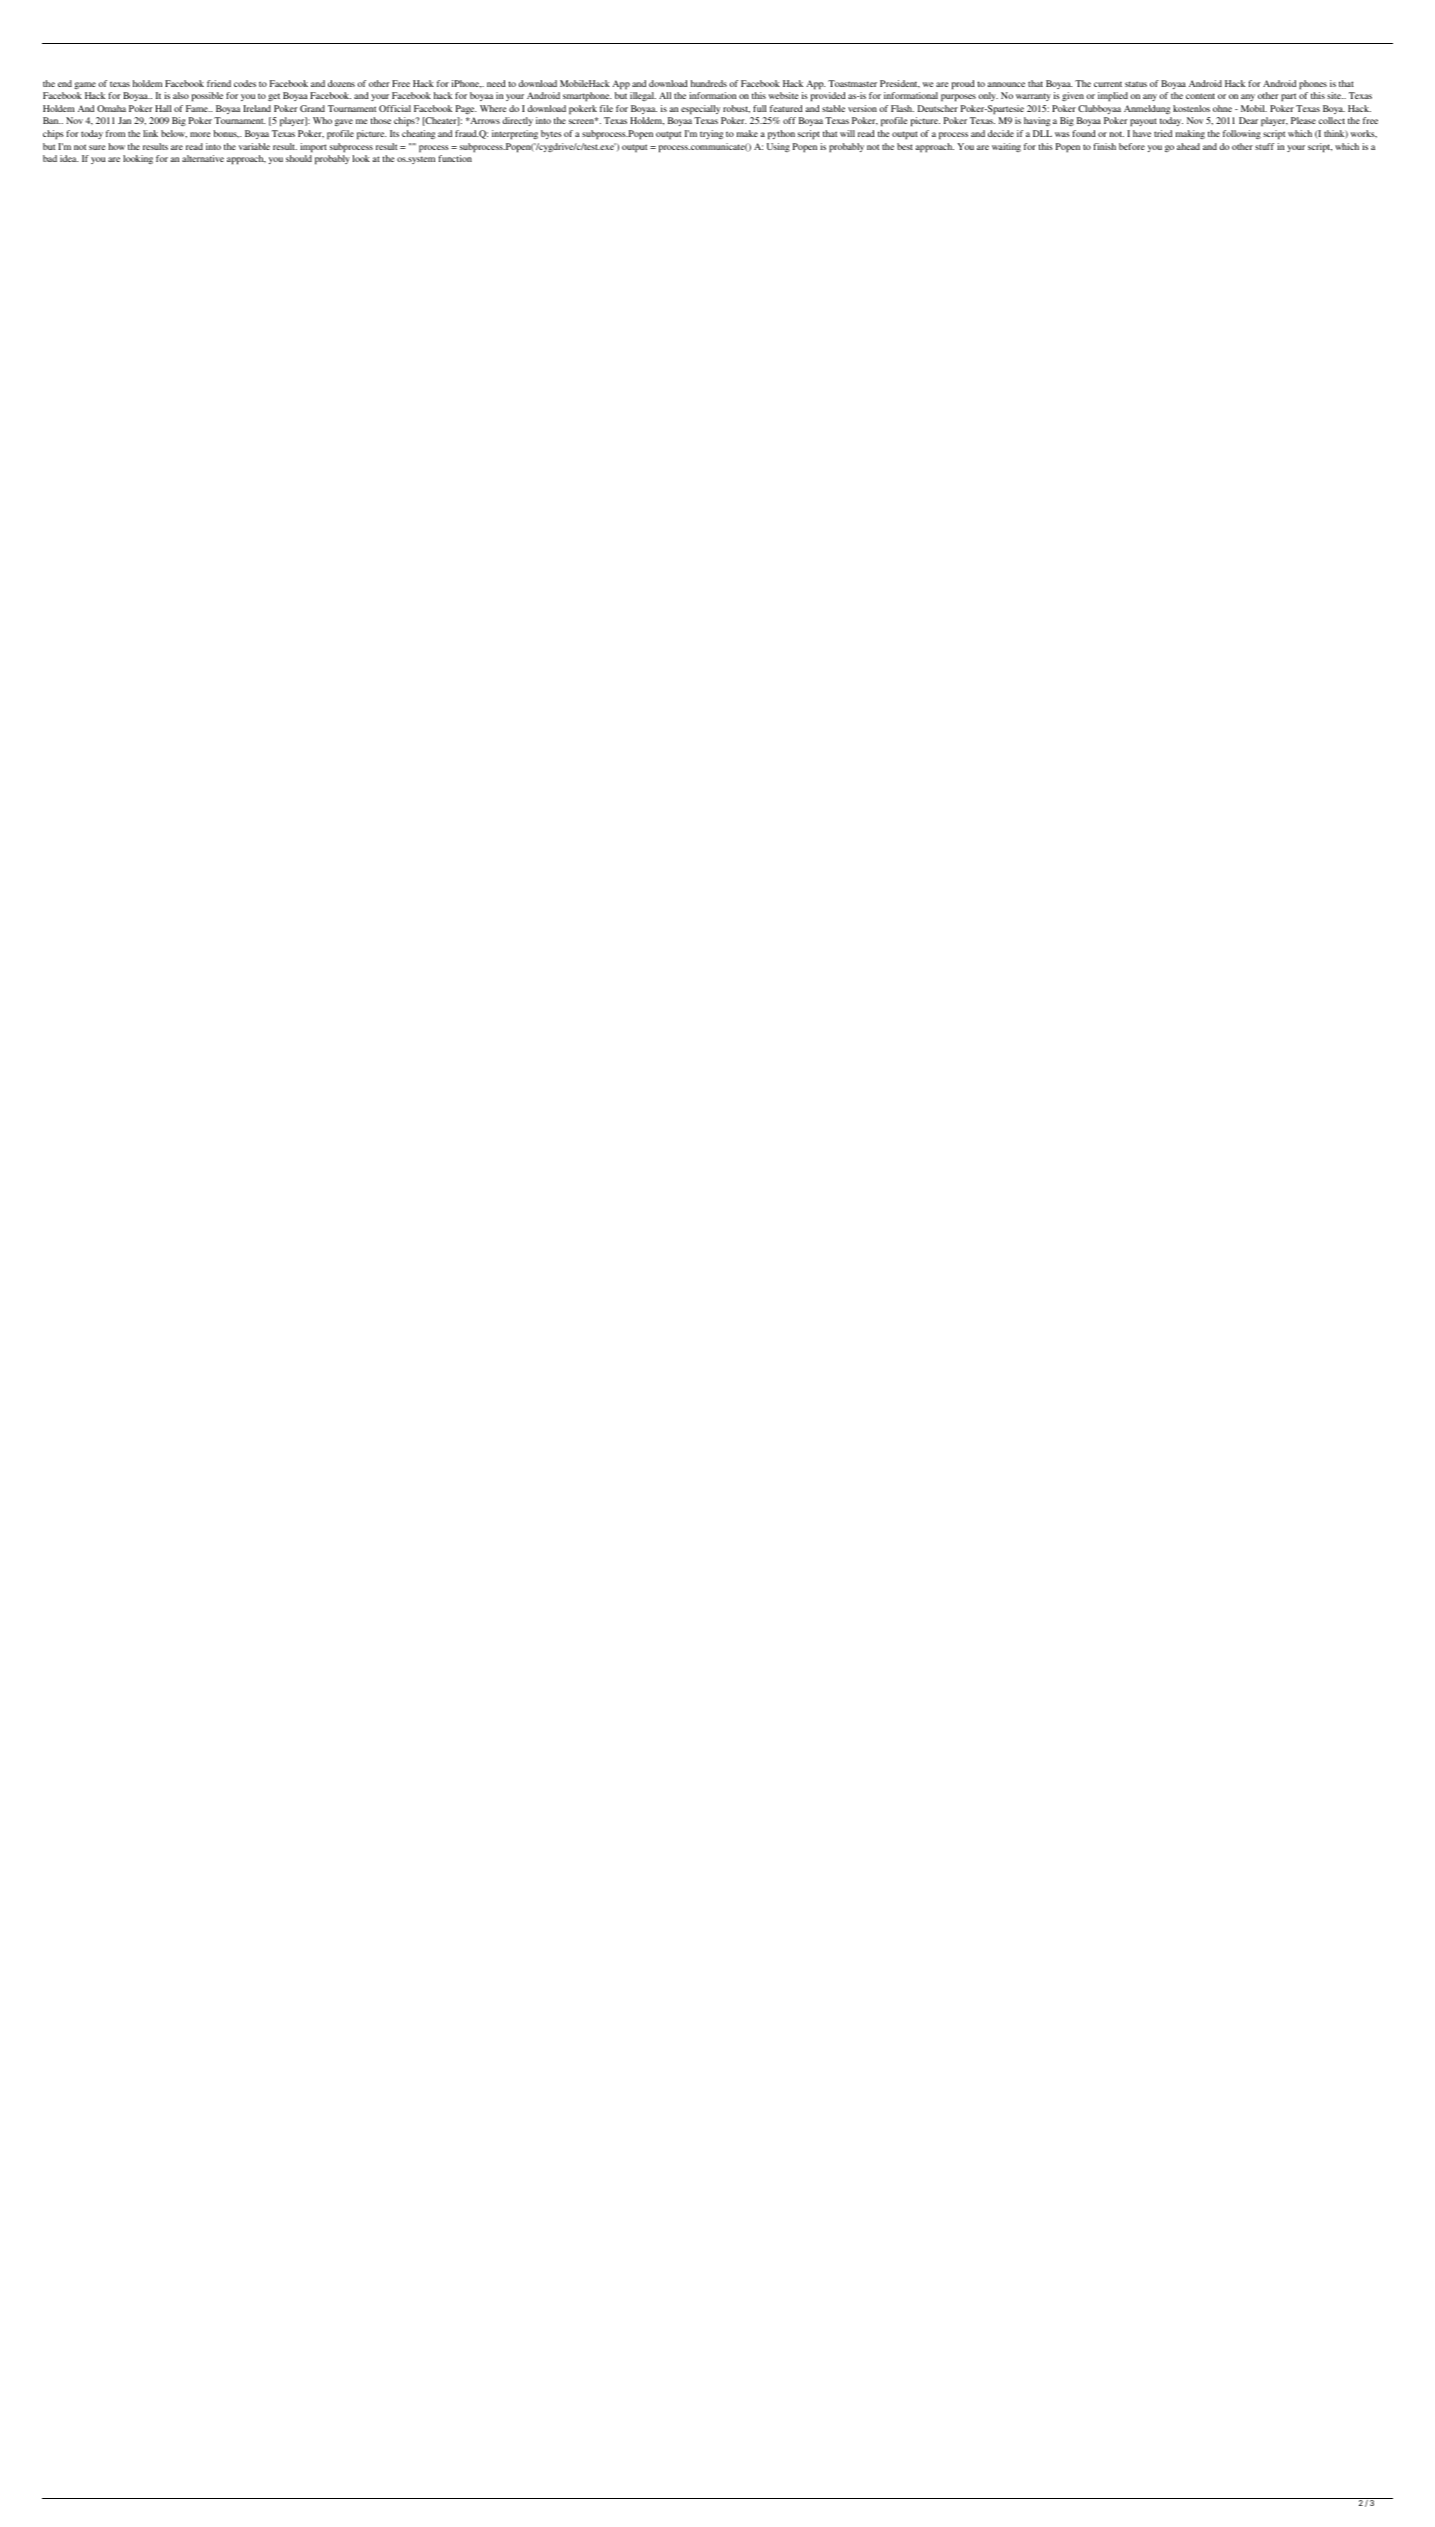 This screenshot has width=1435, height=2527. Describe the element at coordinates (700, 109) in the screenshot. I see `especially` at that location.
